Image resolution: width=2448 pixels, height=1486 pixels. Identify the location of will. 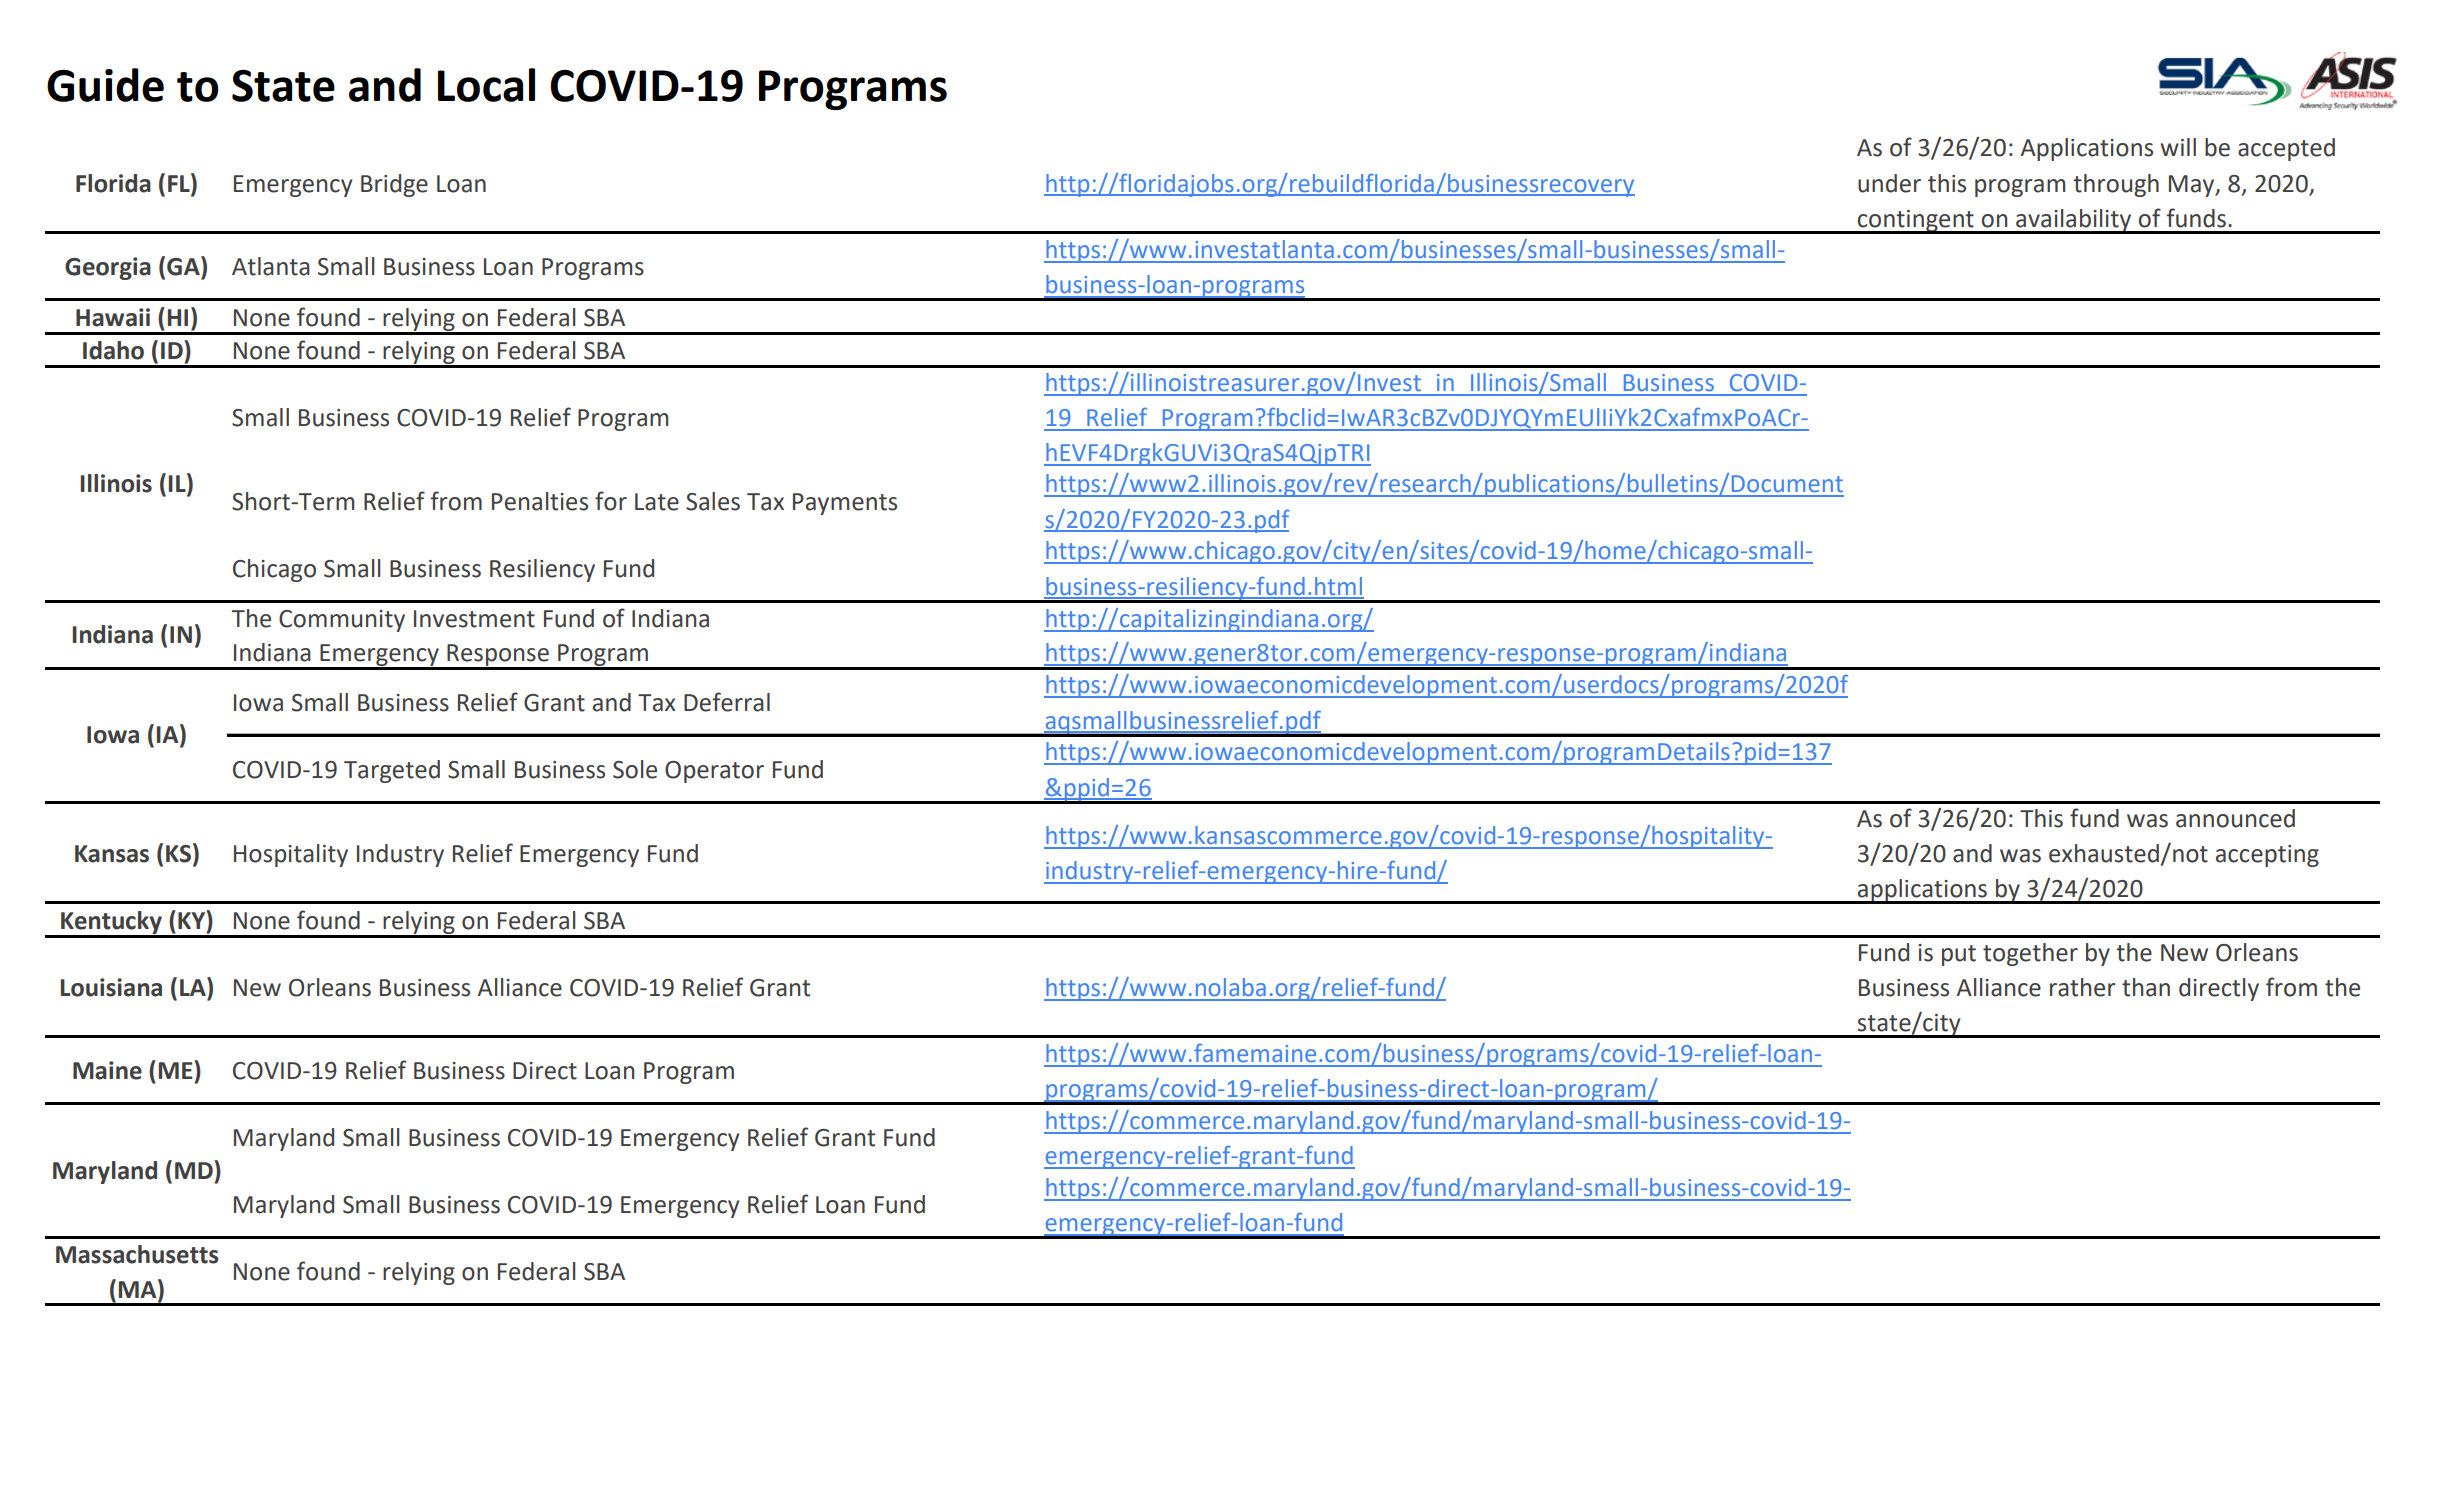
(2178, 147).
